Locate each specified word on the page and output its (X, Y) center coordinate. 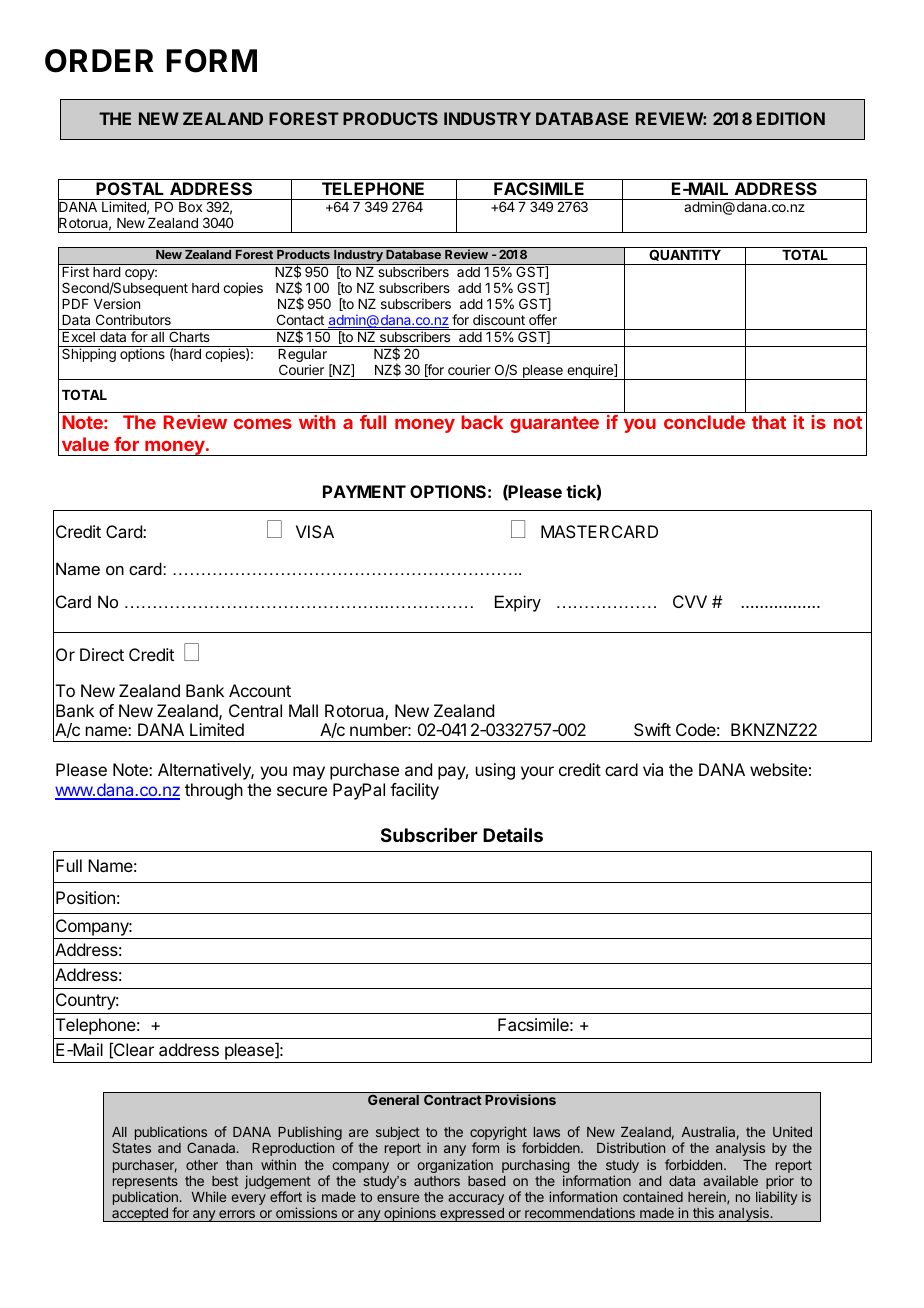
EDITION (791, 118)
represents (145, 1182)
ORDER (99, 61)
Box (190, 207)
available (730, 1180)
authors (437, 1181)
